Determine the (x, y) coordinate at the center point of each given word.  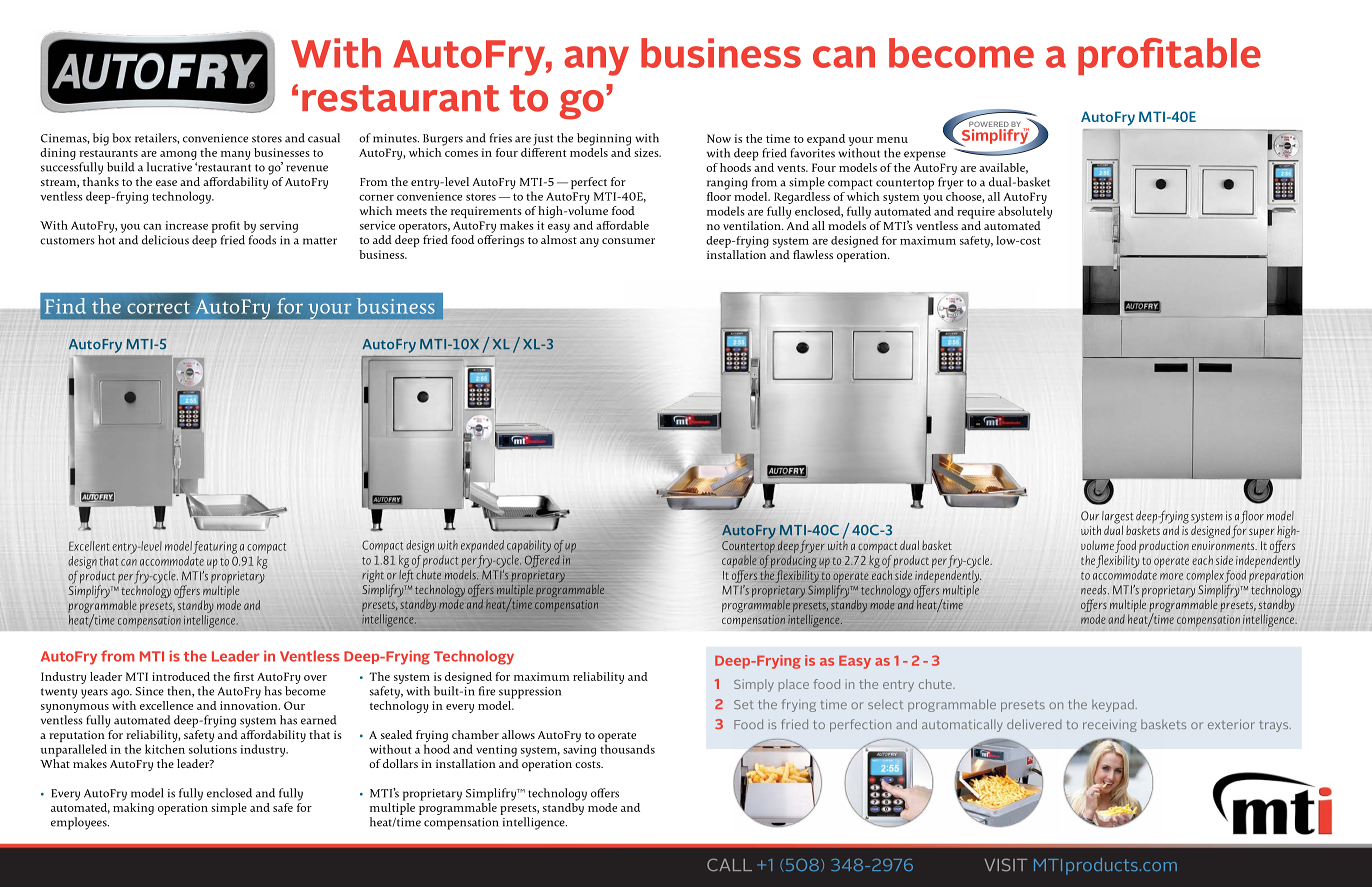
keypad (1113, 705)
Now (719, 138)
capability (529, 546)
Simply (754, 685)
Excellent (89, 546)
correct (158, 307)
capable (739, 561)
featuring (215, 547)
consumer (628, 241)
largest (1117, 518)
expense (925, 156)
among (178, 157)
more (1171, 576)
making (133, 807)
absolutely (1025, 212)
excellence (166, 705)
